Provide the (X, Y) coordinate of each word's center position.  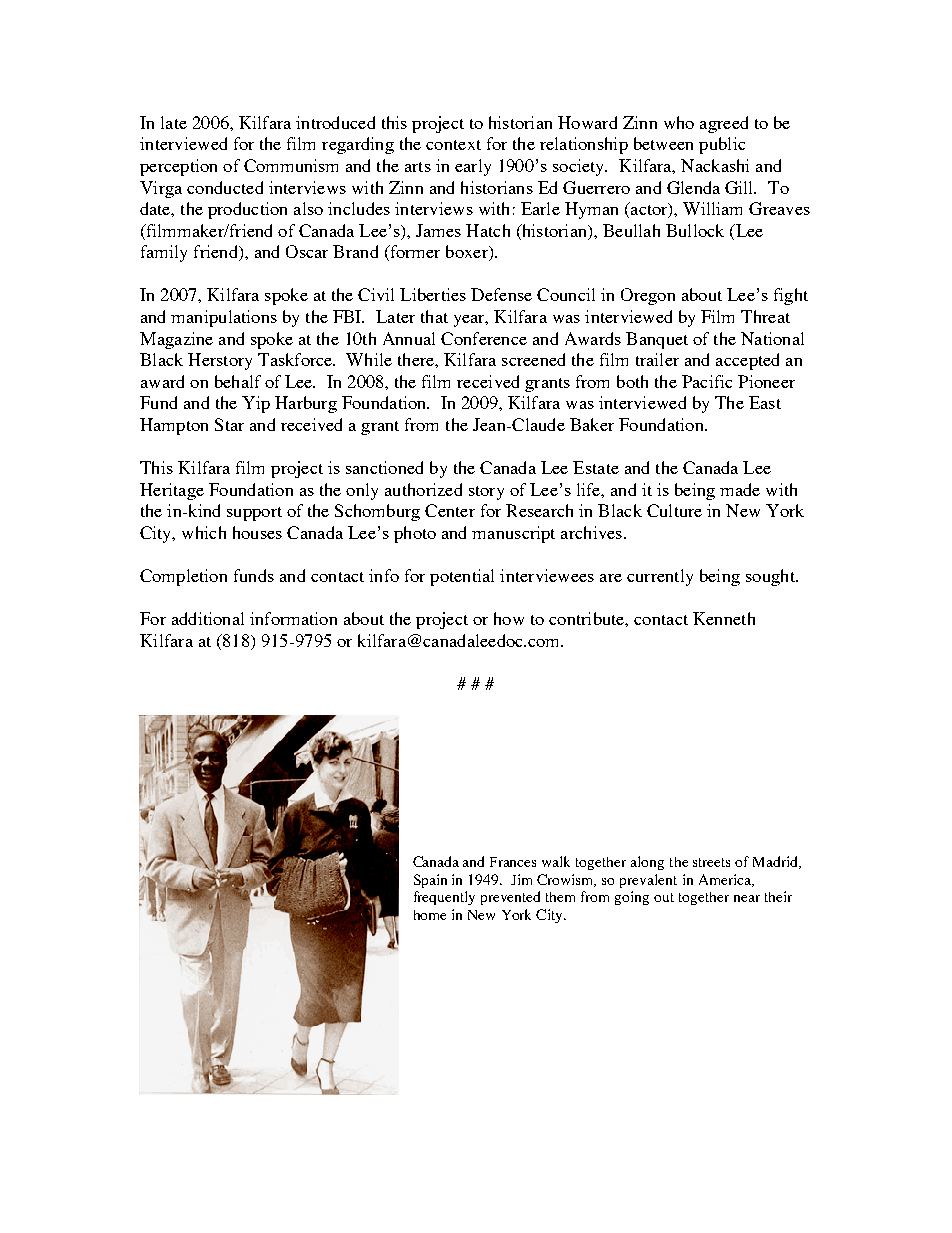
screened (533, 359)
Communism (291, 165)
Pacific (707, 381)
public (722, 145)
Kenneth (724, 618)
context (453, 145)
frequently (444, 898)
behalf (238, 381)
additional (208, 618)
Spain (430, 881)
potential (462, 577)
